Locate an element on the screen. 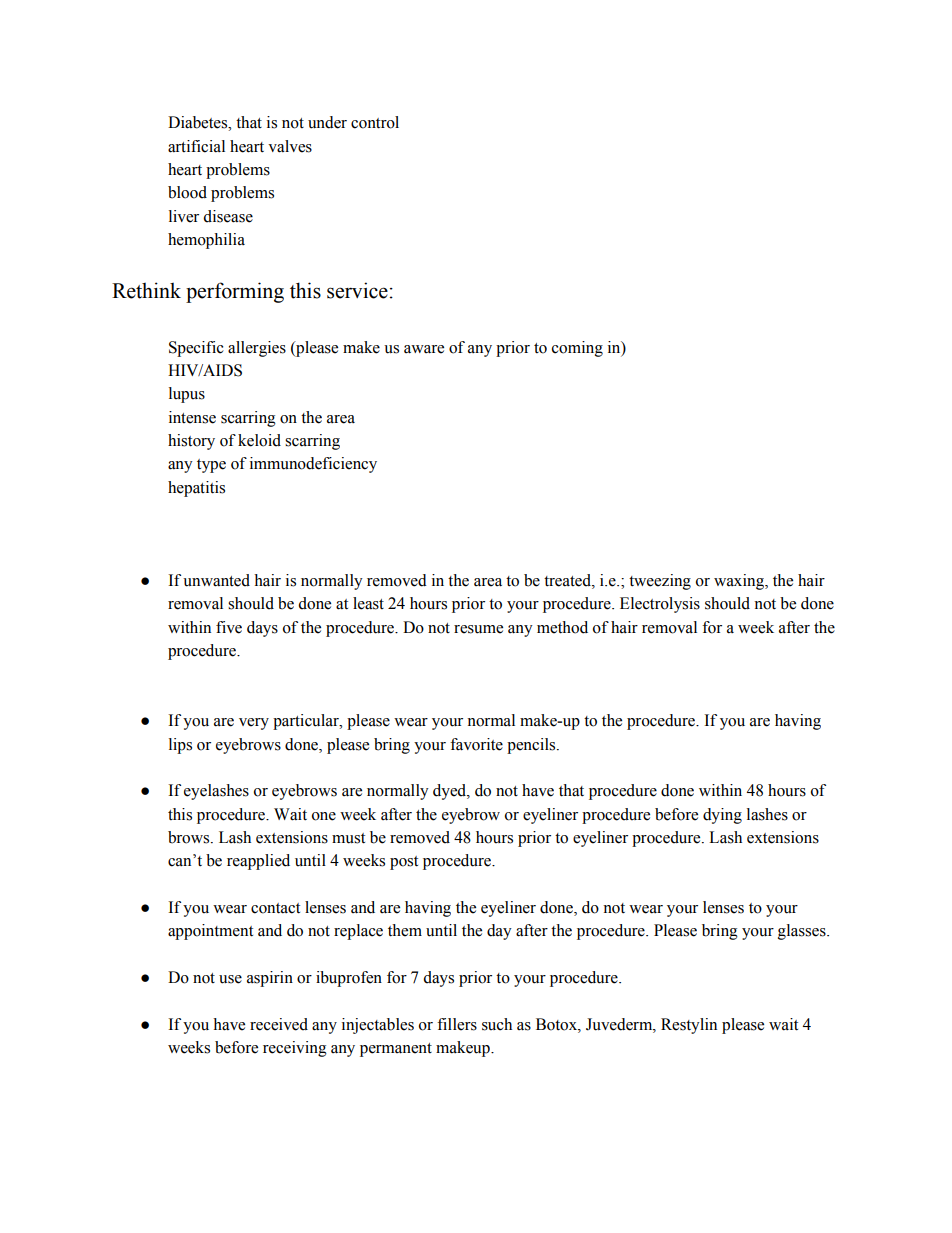 The height and width of the screenshot is (1233, 952). tweezing is located at coordinates (660, 582).
